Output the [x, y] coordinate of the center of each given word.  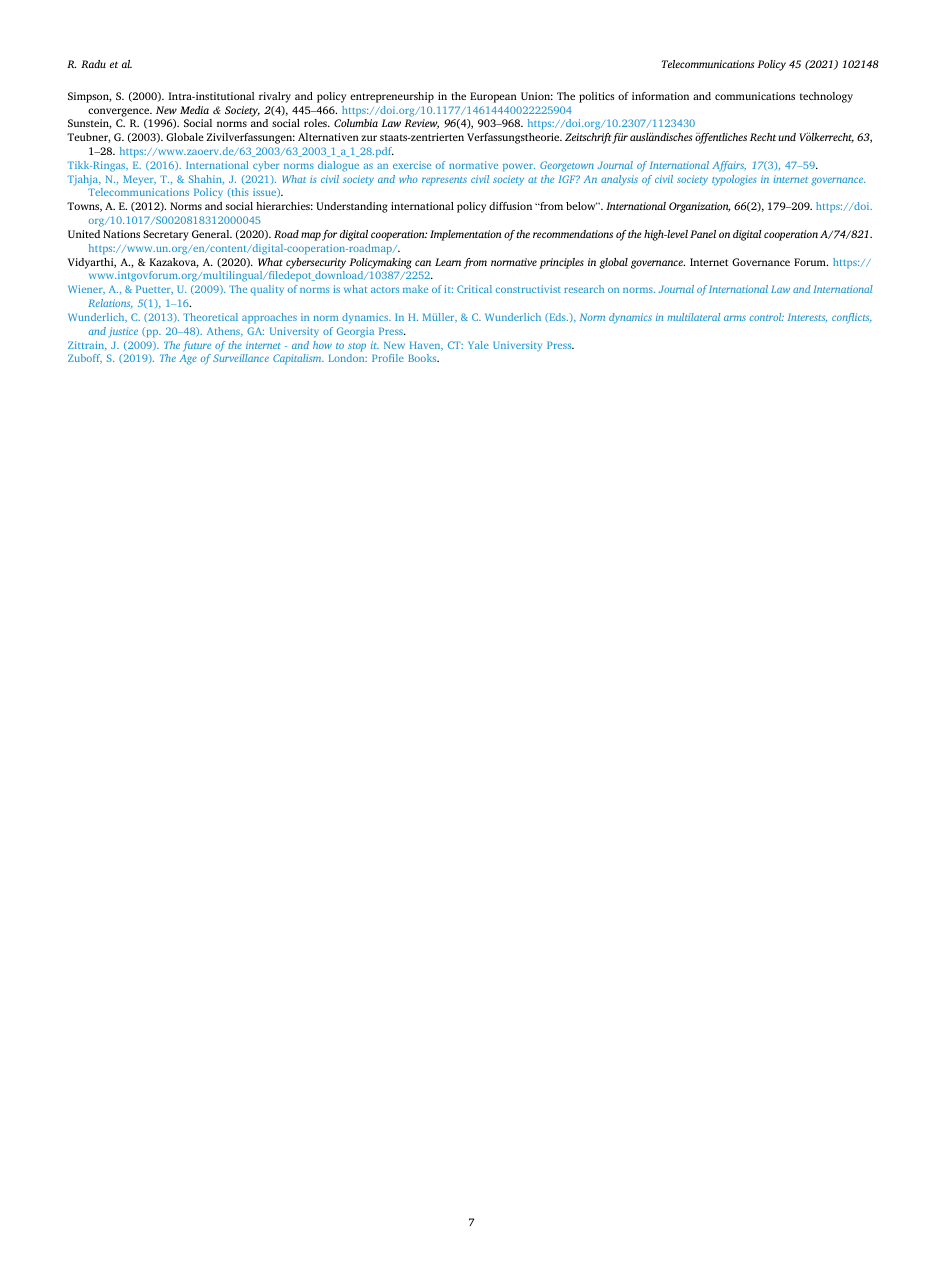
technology [826, 97]
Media [194, 110]
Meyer [139, 180]
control [767, 317]
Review [422, 124]
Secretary [166, 235]
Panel [703, 234]
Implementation [466, 235]
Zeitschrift [589, 138]
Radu [93, 64]
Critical [474, 289]
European [493, 97]
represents [444, 181]
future [197, 346]
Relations [110, 303]
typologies [734, 180]
